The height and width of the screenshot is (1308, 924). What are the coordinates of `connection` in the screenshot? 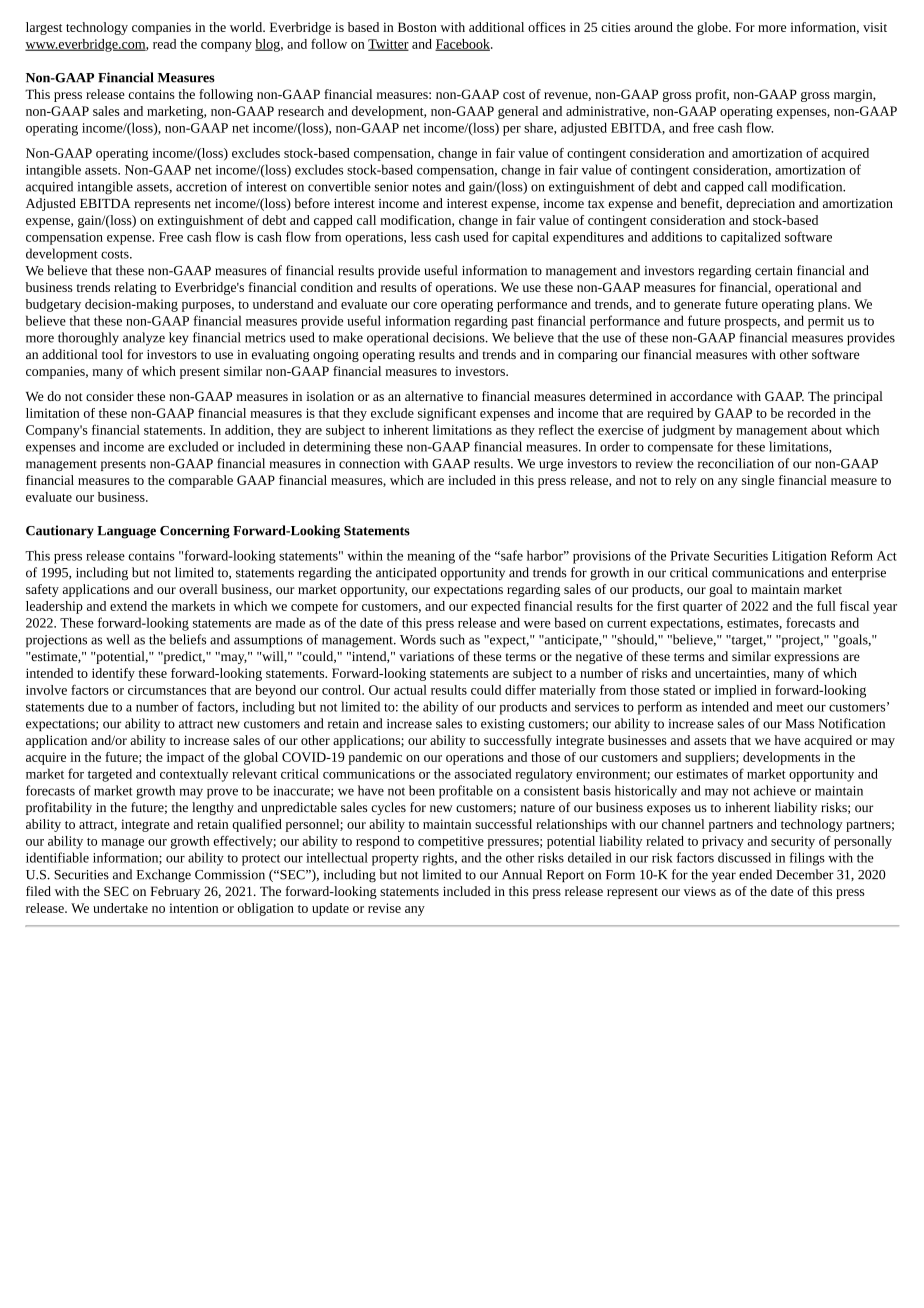 It's located at (369, 464).
